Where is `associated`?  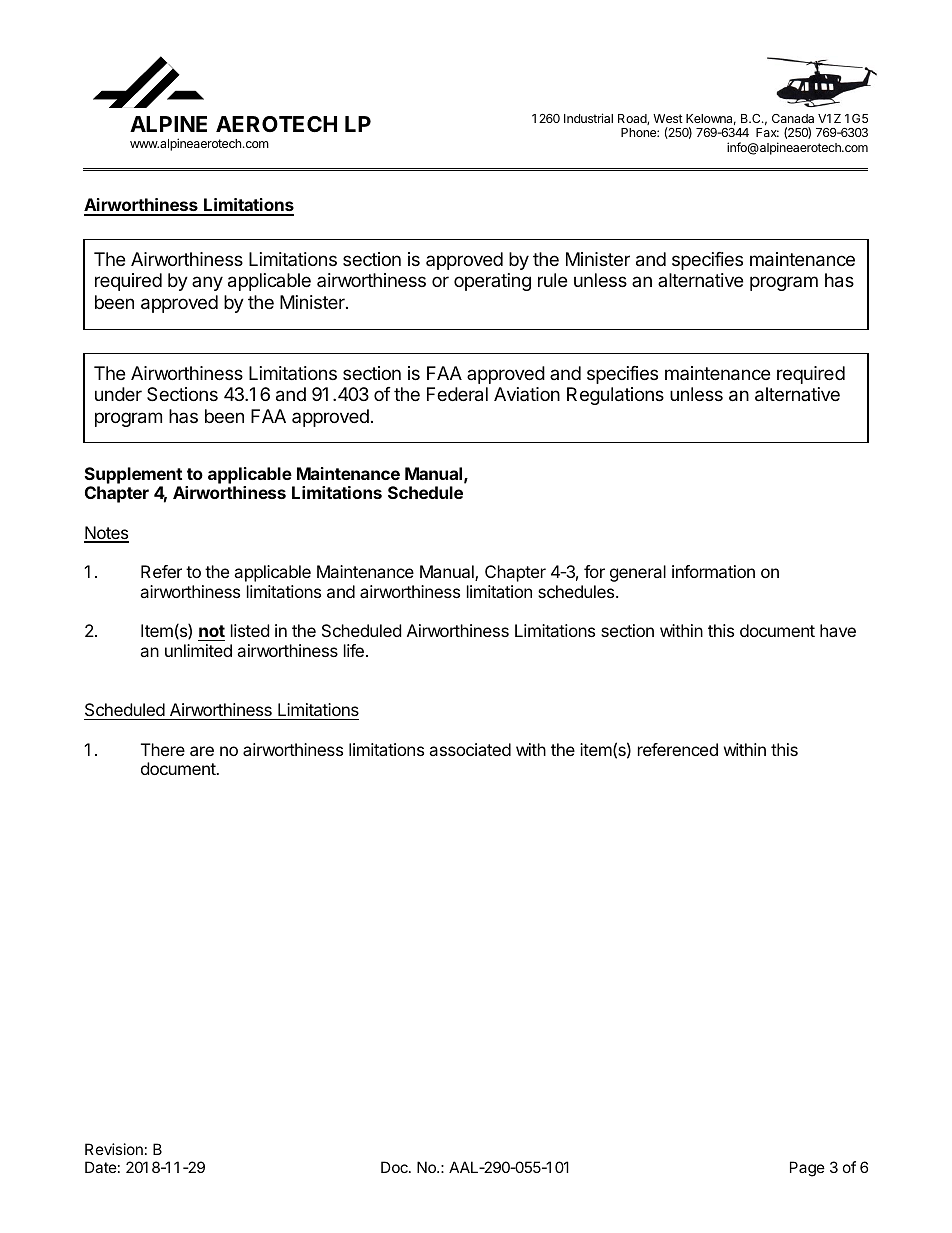 associated is located at coordinates (470, 749).
